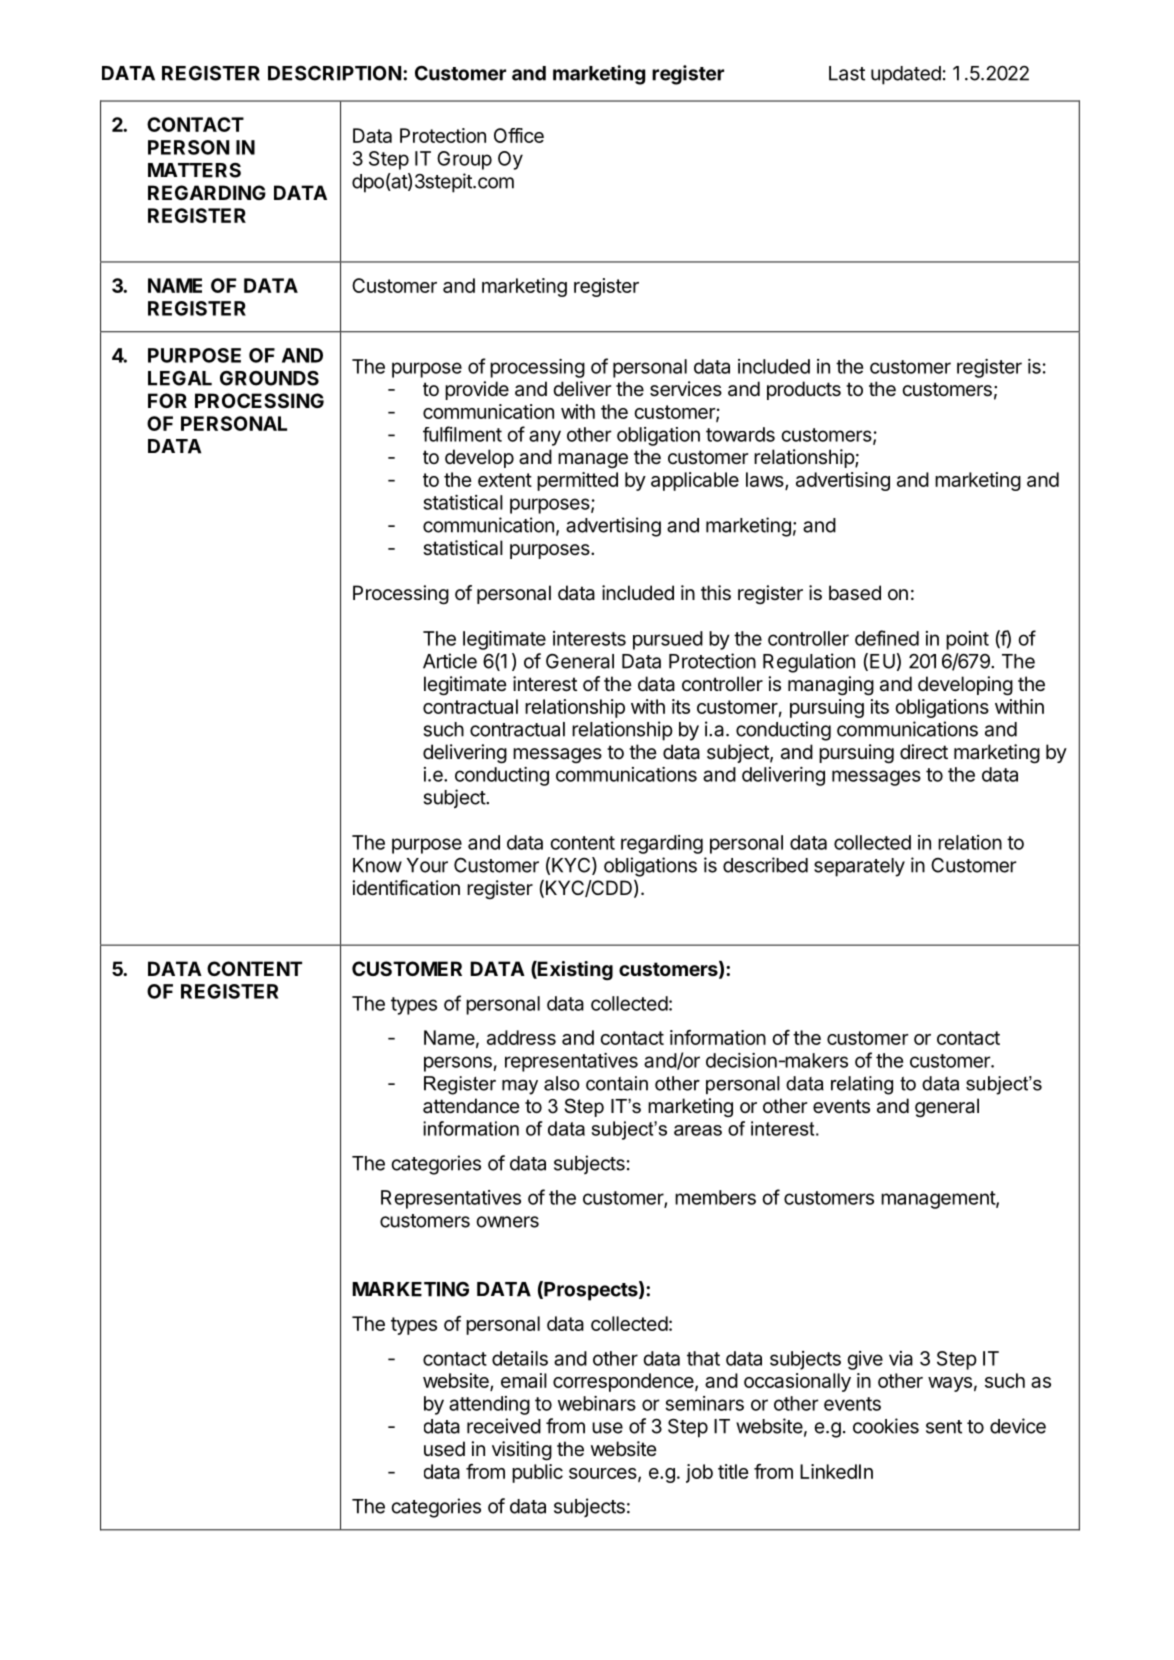  I want to click on cookies, so click(886, 1426).
